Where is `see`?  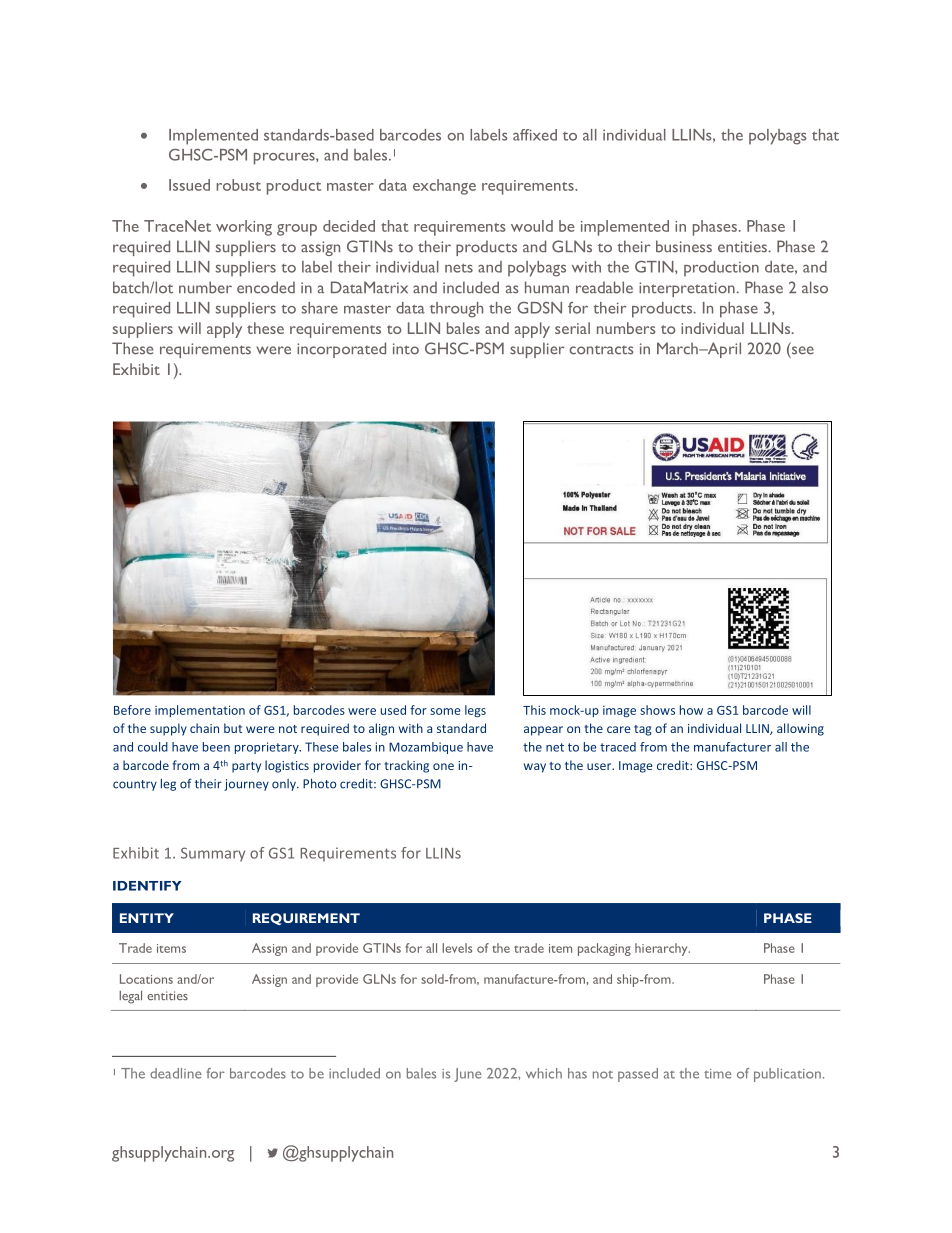
see is located at coordinates (803, 350).
